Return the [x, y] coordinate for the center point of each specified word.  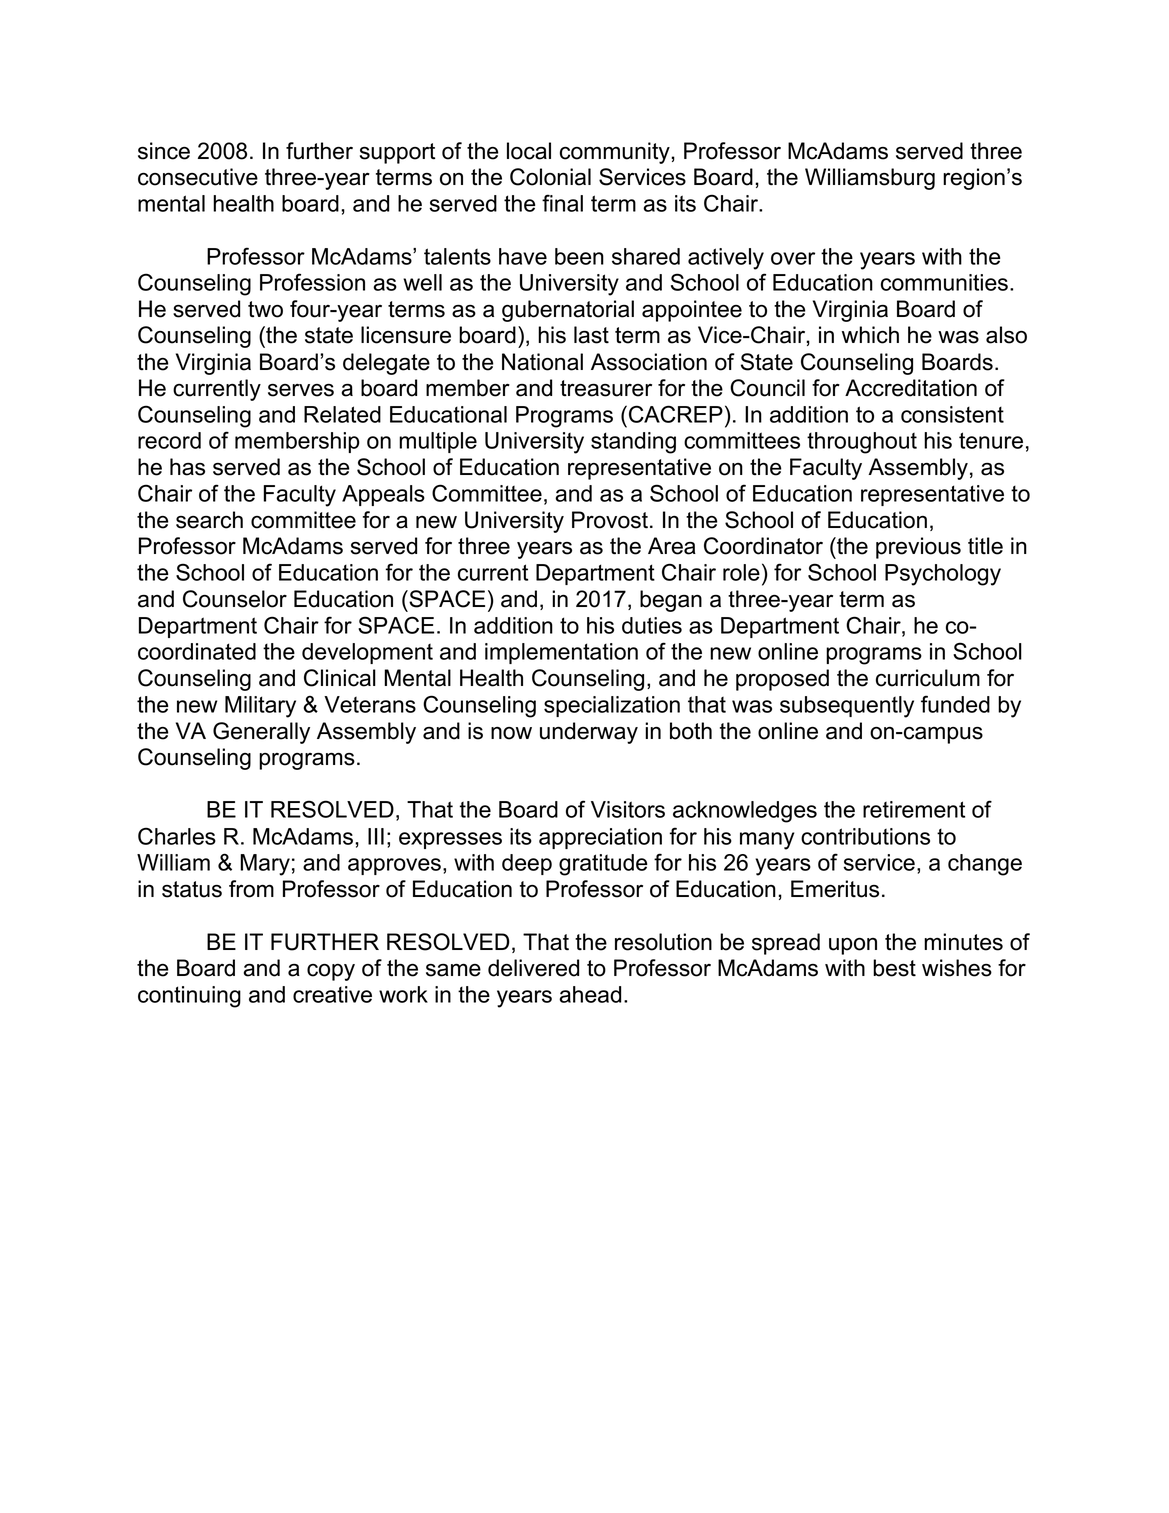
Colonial [550, 177]
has [187, 467]
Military [260, 707]
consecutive [198, 177]
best [894, 968]
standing [633, 443]
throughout [862, 443]
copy [331, 972]
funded [955, 704]
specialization [612, 706]
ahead [590, 994]
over [793, 258]
